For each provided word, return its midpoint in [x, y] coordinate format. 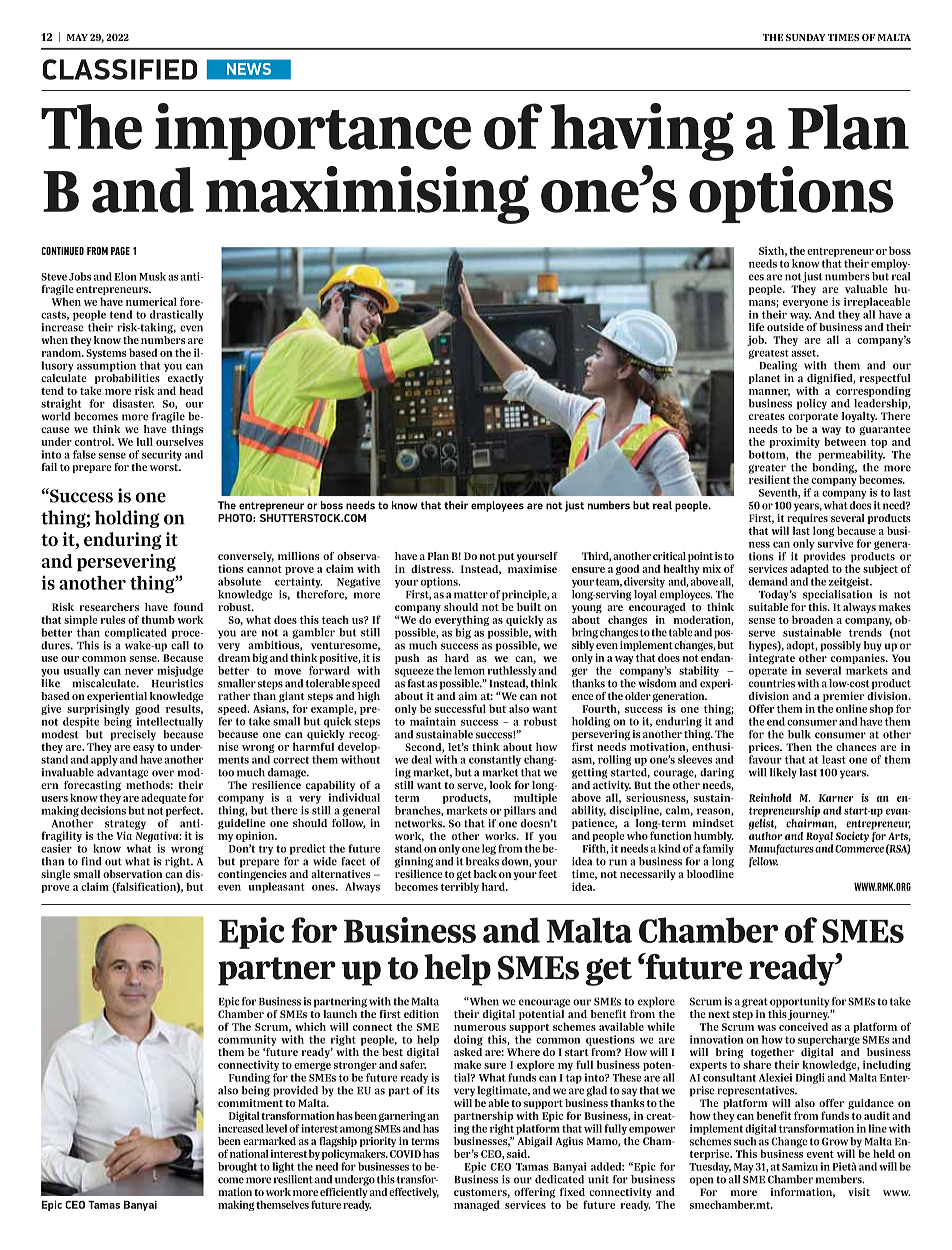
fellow [763, 862]
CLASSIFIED [120, 69]
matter [471, 595]
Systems [106, 354]
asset [805, 353]
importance [313, 131]
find [91, 861]
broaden [812, 619]
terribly [460, 887]
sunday [806, 37]
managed [477, 1205]
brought [237, 1167]
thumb [158, 619]
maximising [367, 195]
